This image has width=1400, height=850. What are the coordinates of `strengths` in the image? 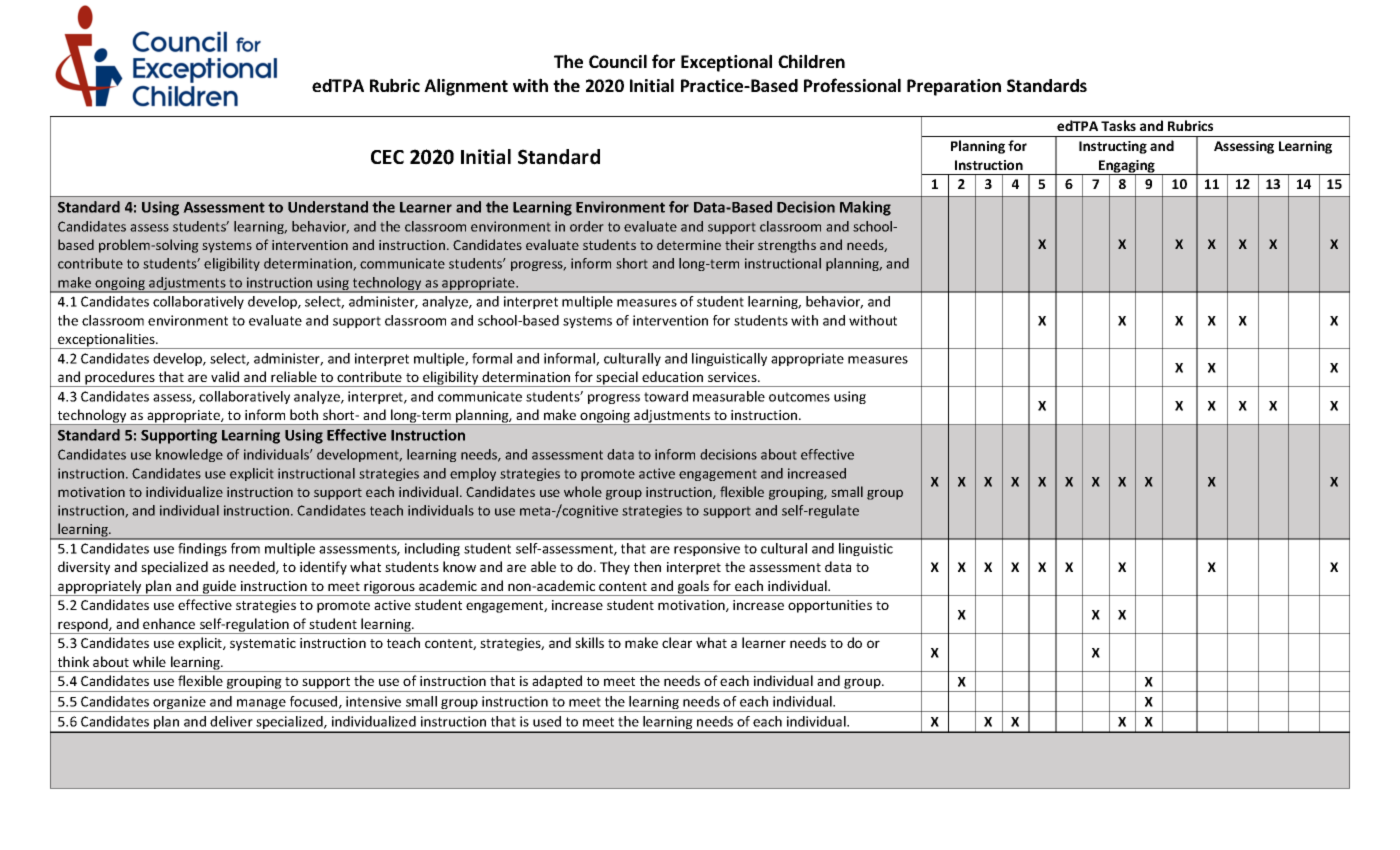 It's located at (787, 246).
